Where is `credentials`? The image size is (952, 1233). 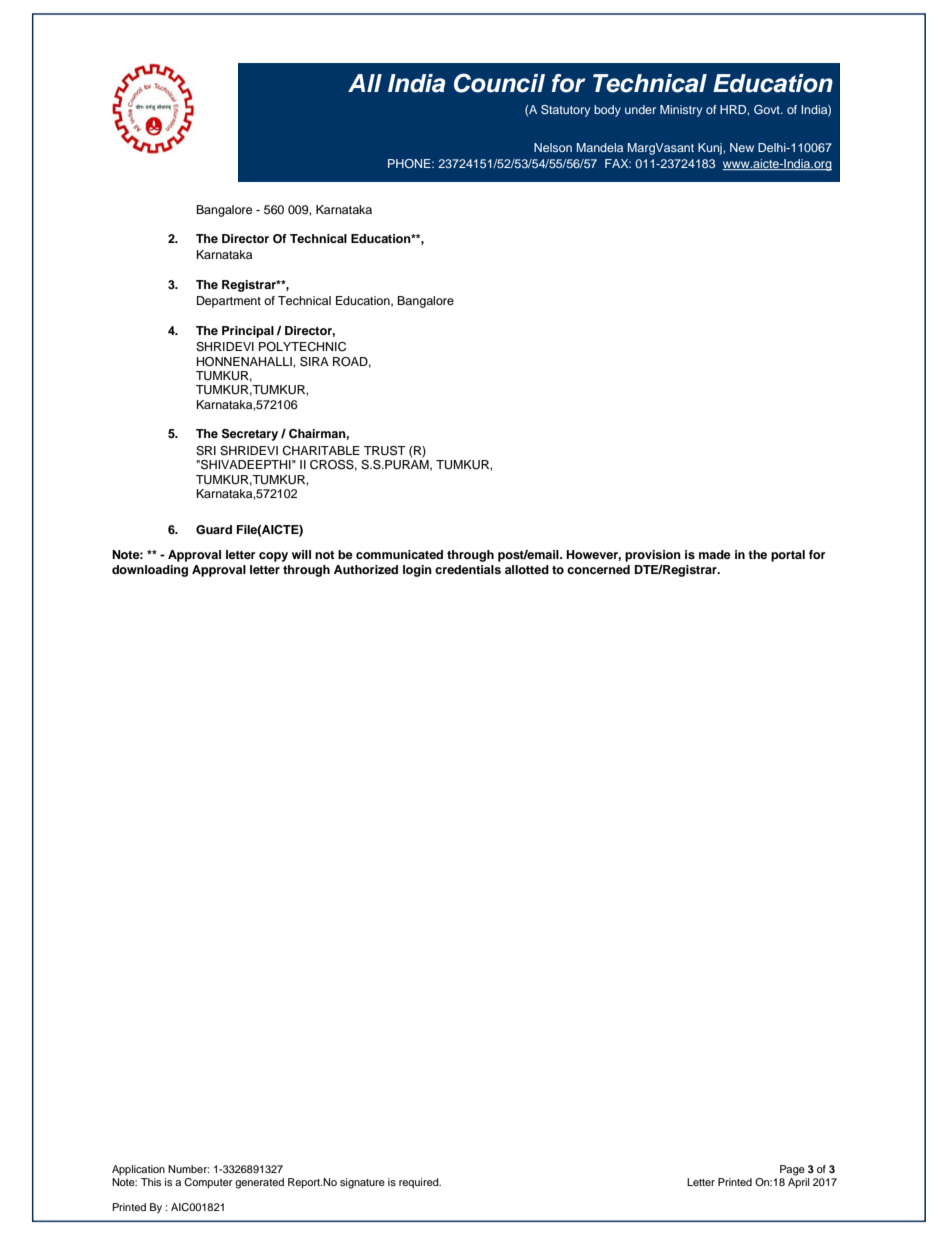
credentials is located at coordinates (468, 569).
